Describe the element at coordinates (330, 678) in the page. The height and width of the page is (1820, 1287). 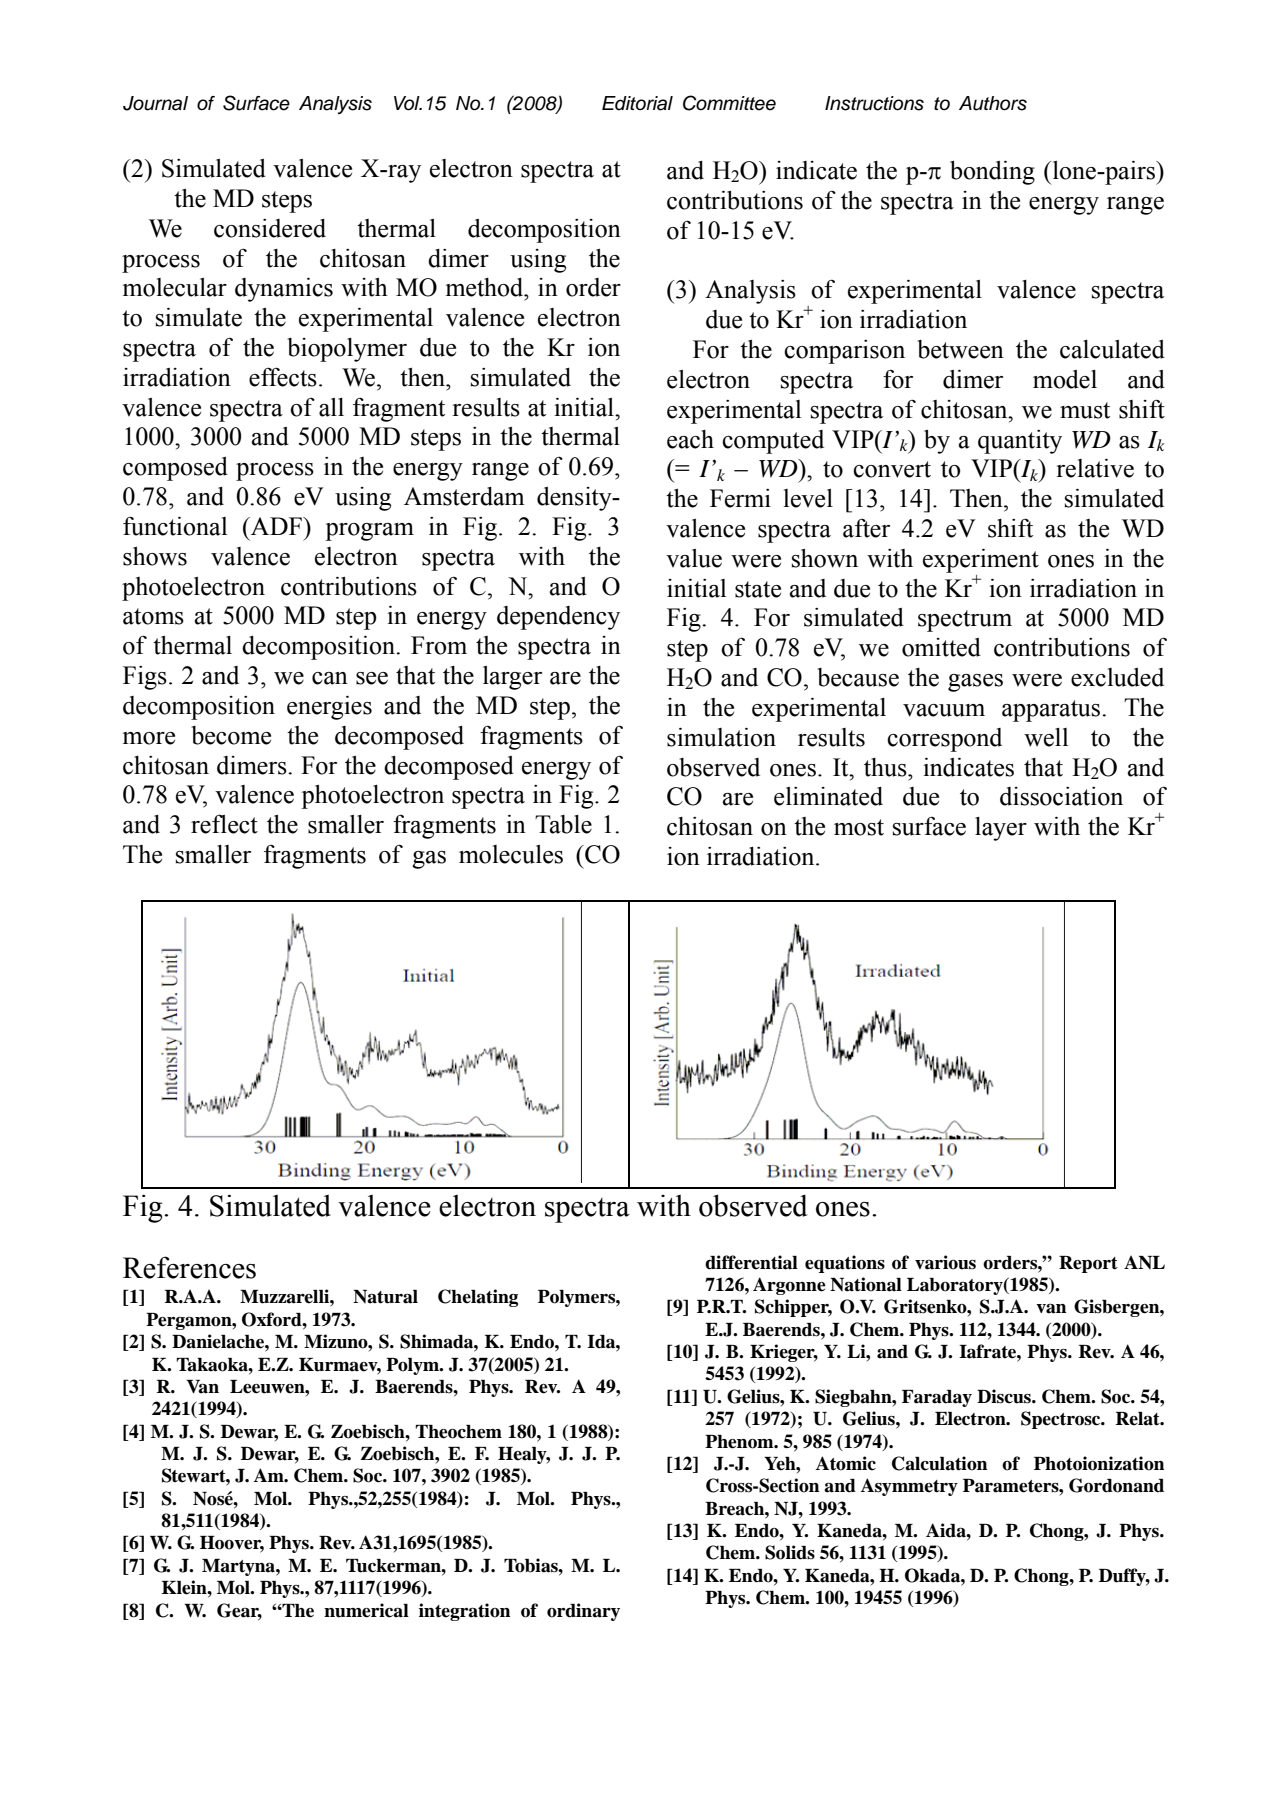
I see `can` at that location.
